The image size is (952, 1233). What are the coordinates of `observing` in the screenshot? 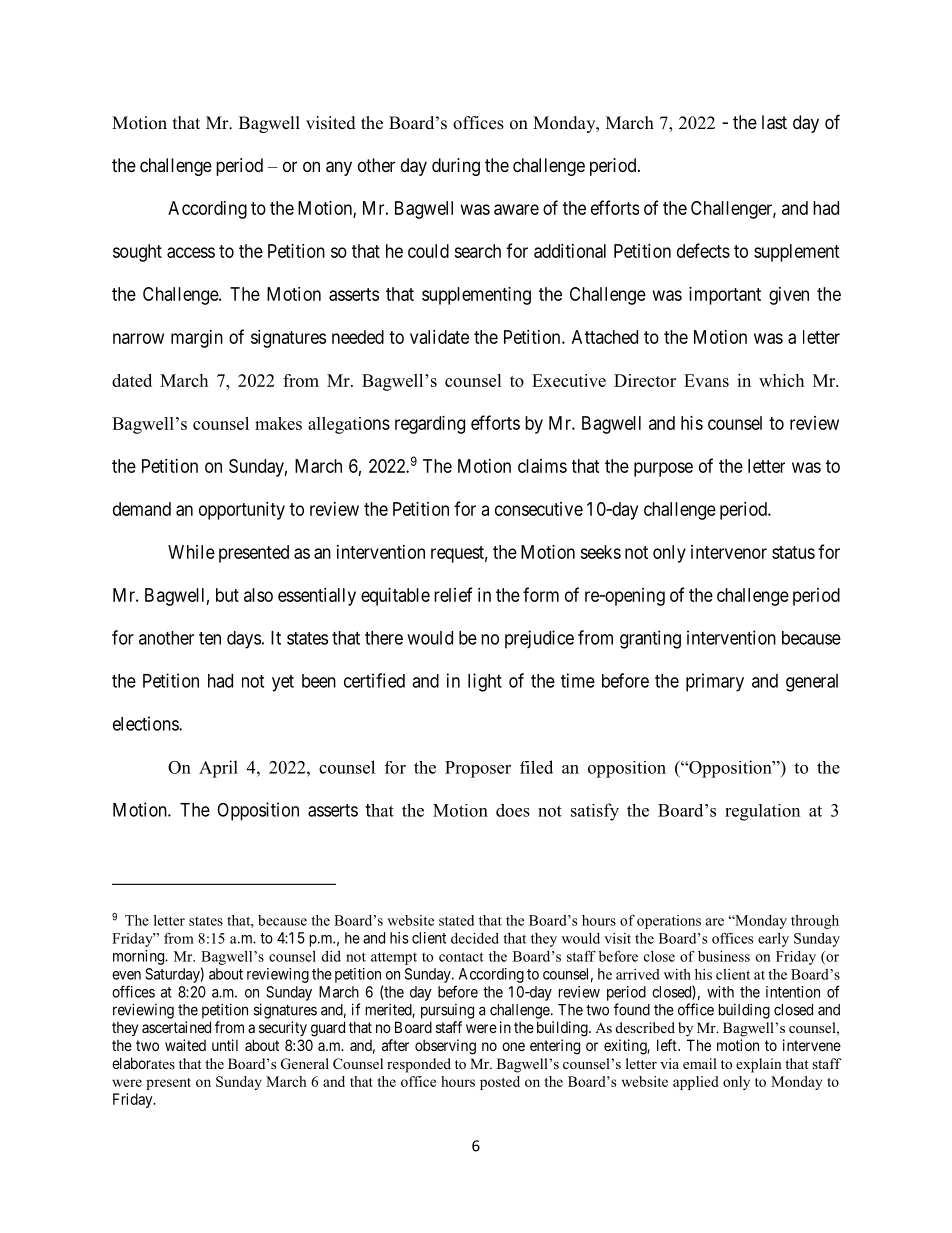 It's located at (445, 1047).
